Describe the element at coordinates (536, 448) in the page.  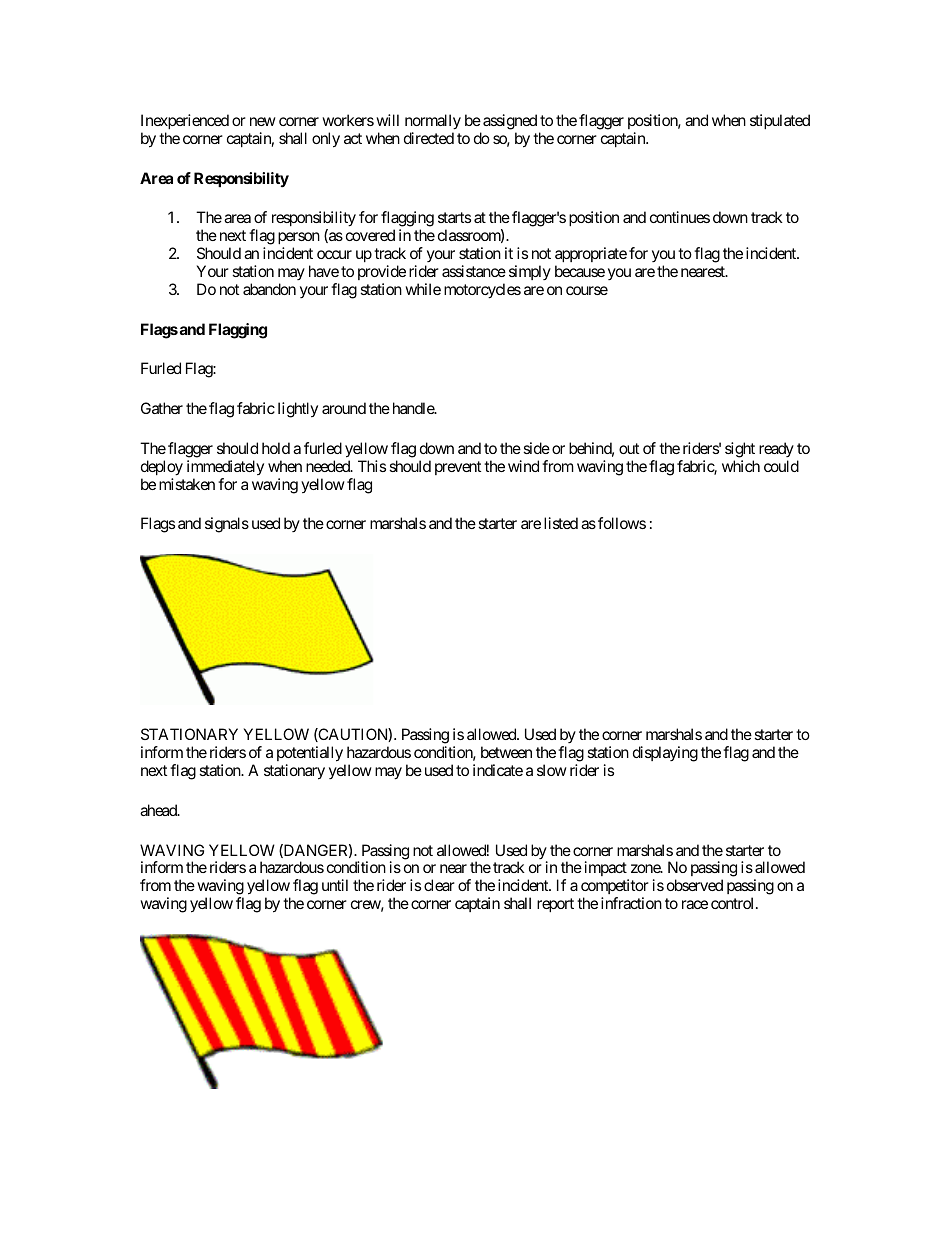
I see `side` at that location.
